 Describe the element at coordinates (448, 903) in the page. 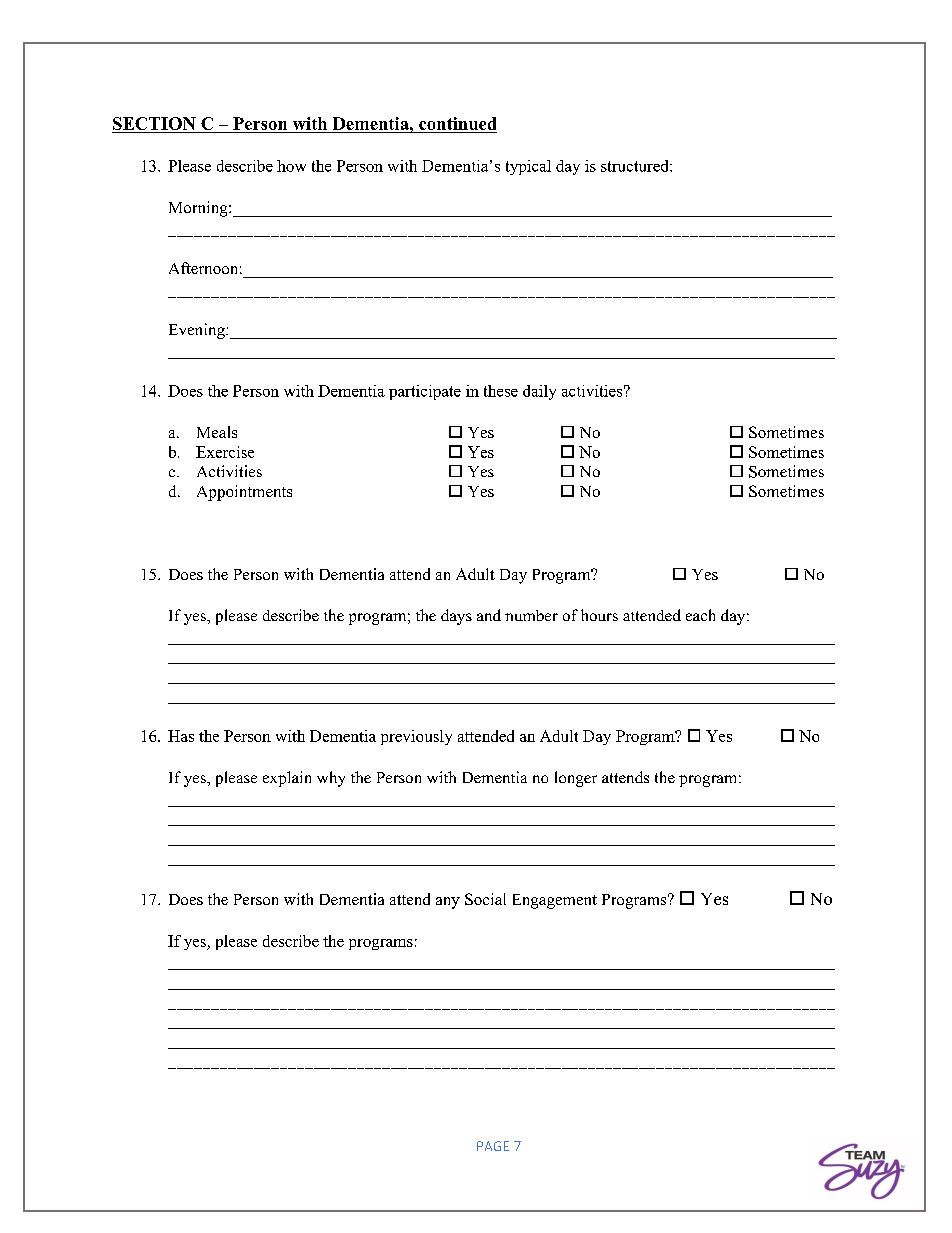

I see `any` at that location.
